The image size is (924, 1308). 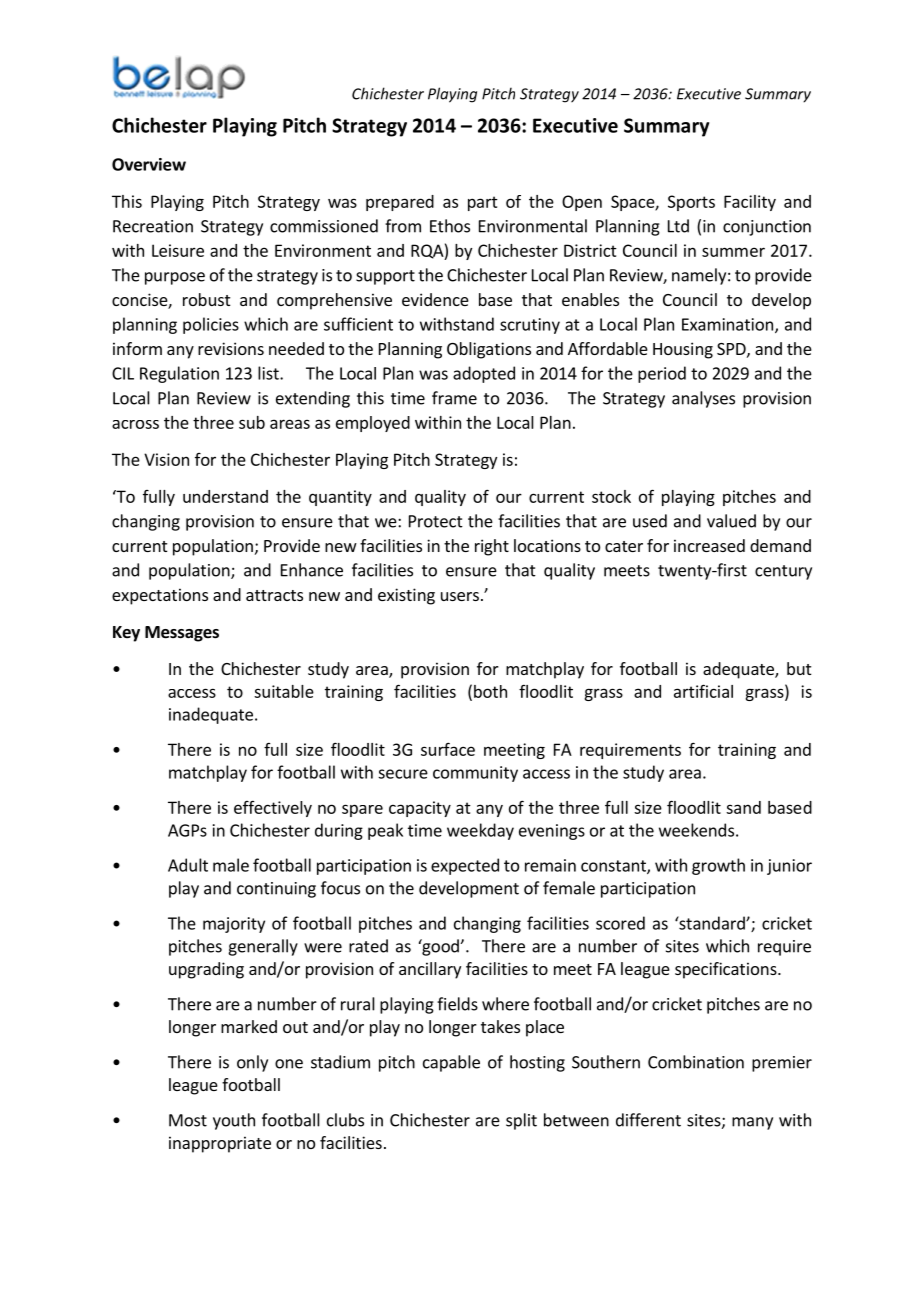 What do you see at coordinates (284, 691) in the document?
I see `suitable` at bounding box center [284, 691].
